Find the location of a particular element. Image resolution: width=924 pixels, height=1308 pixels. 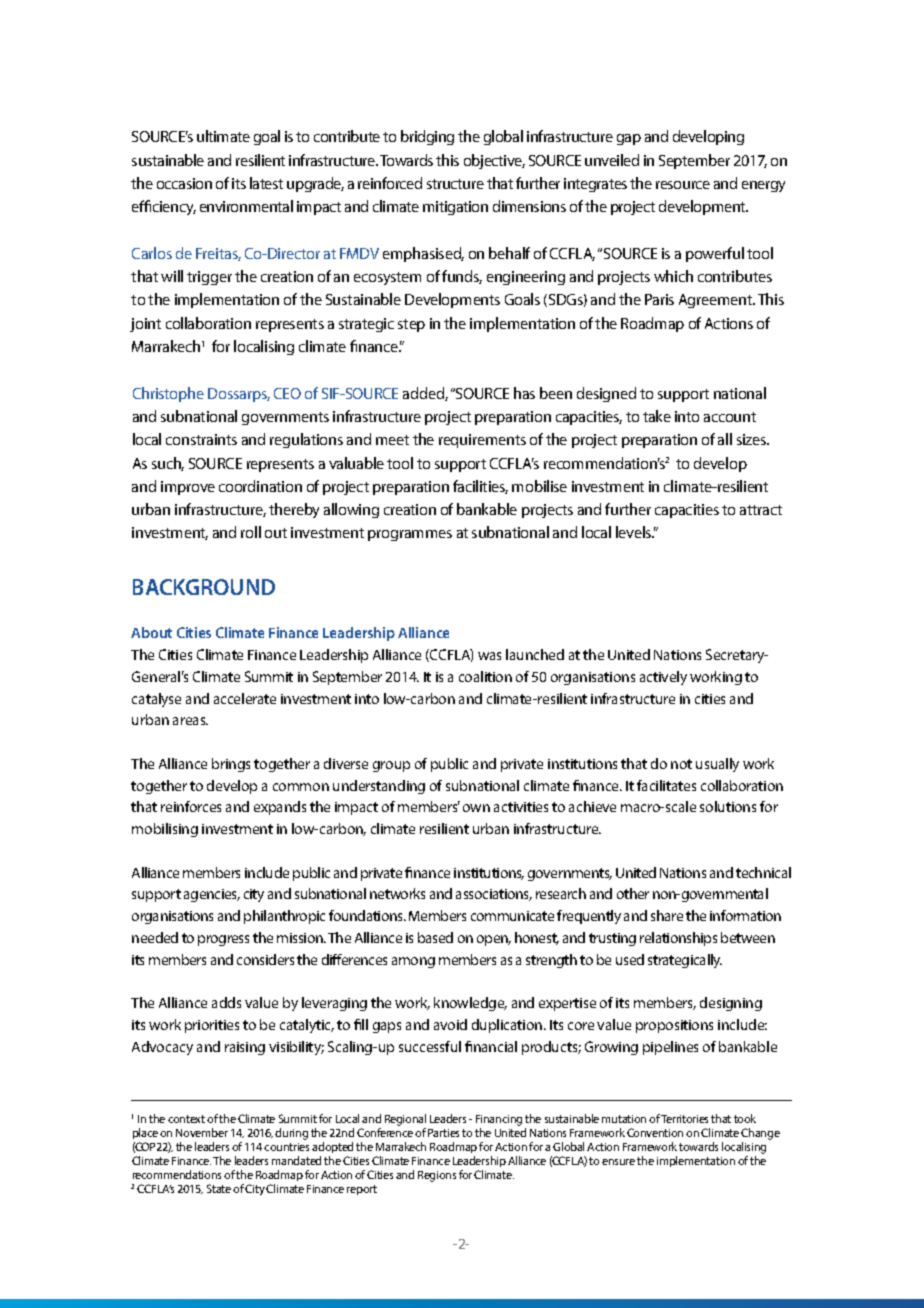

accelerate is located at coordinates (245, 698).
